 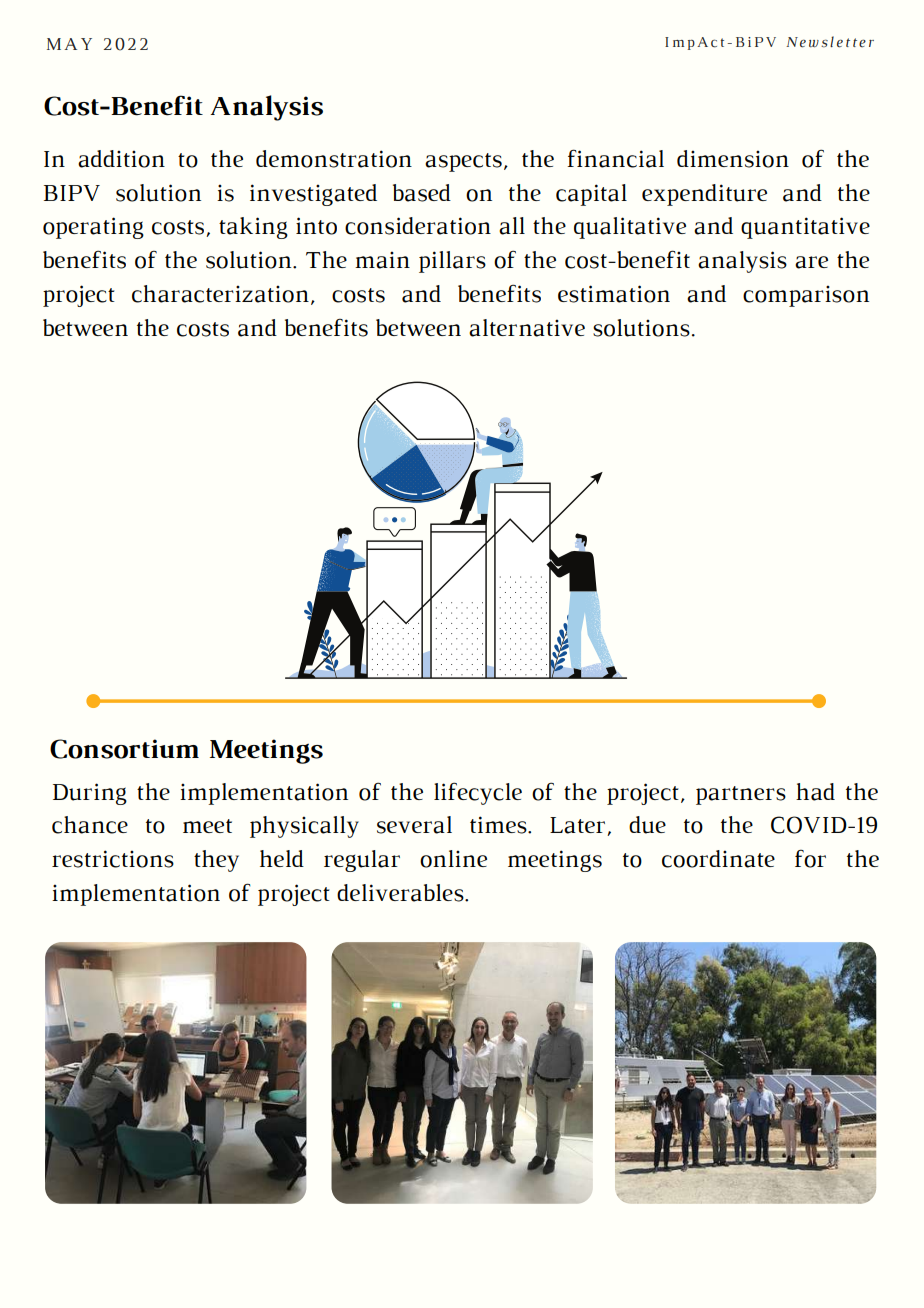 What do you see at coordinates (478, 793) in the screenshot?
I see `lifecycle` at bounding box center [478, 793].
